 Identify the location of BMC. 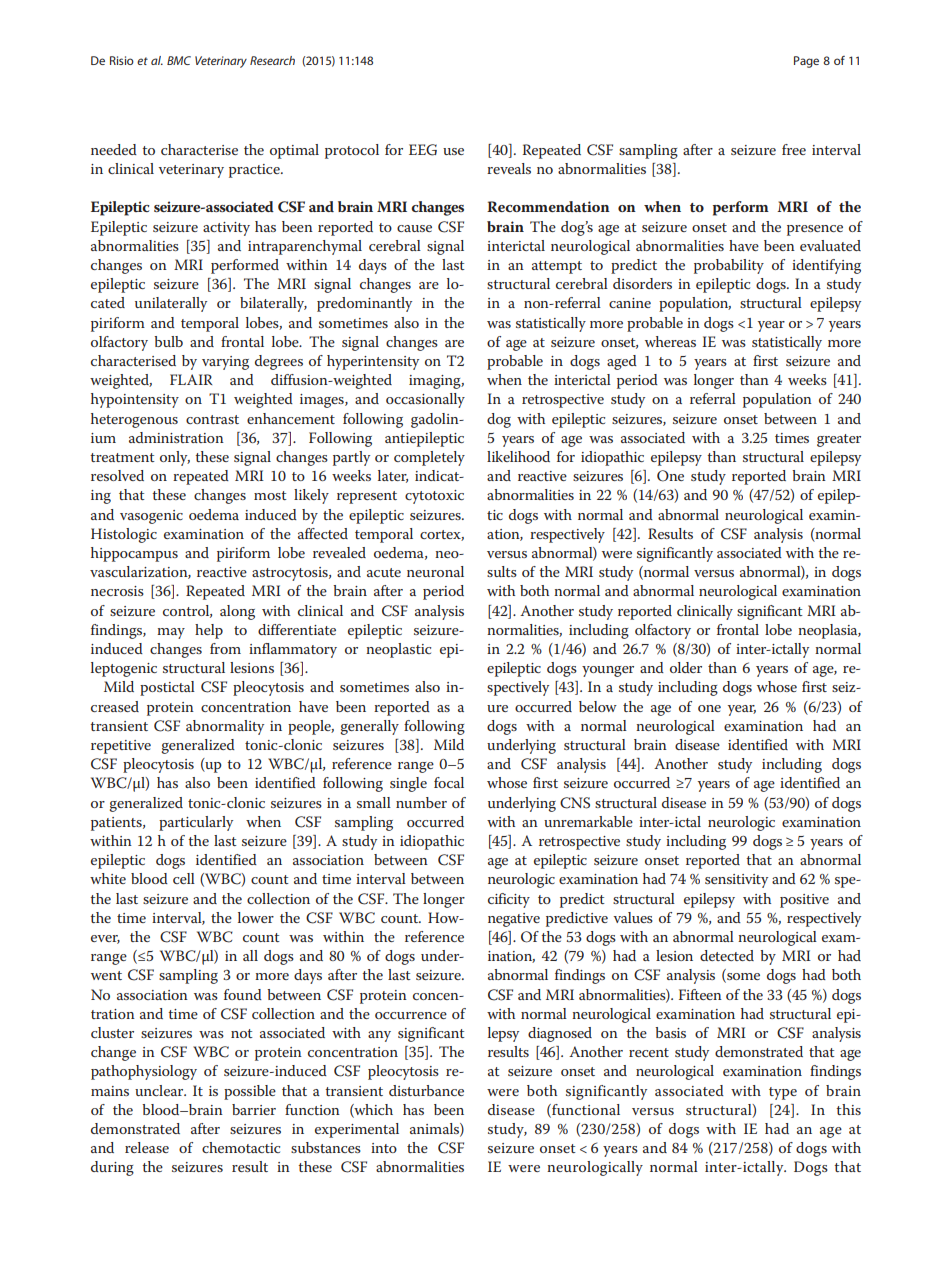
(179, 60).
